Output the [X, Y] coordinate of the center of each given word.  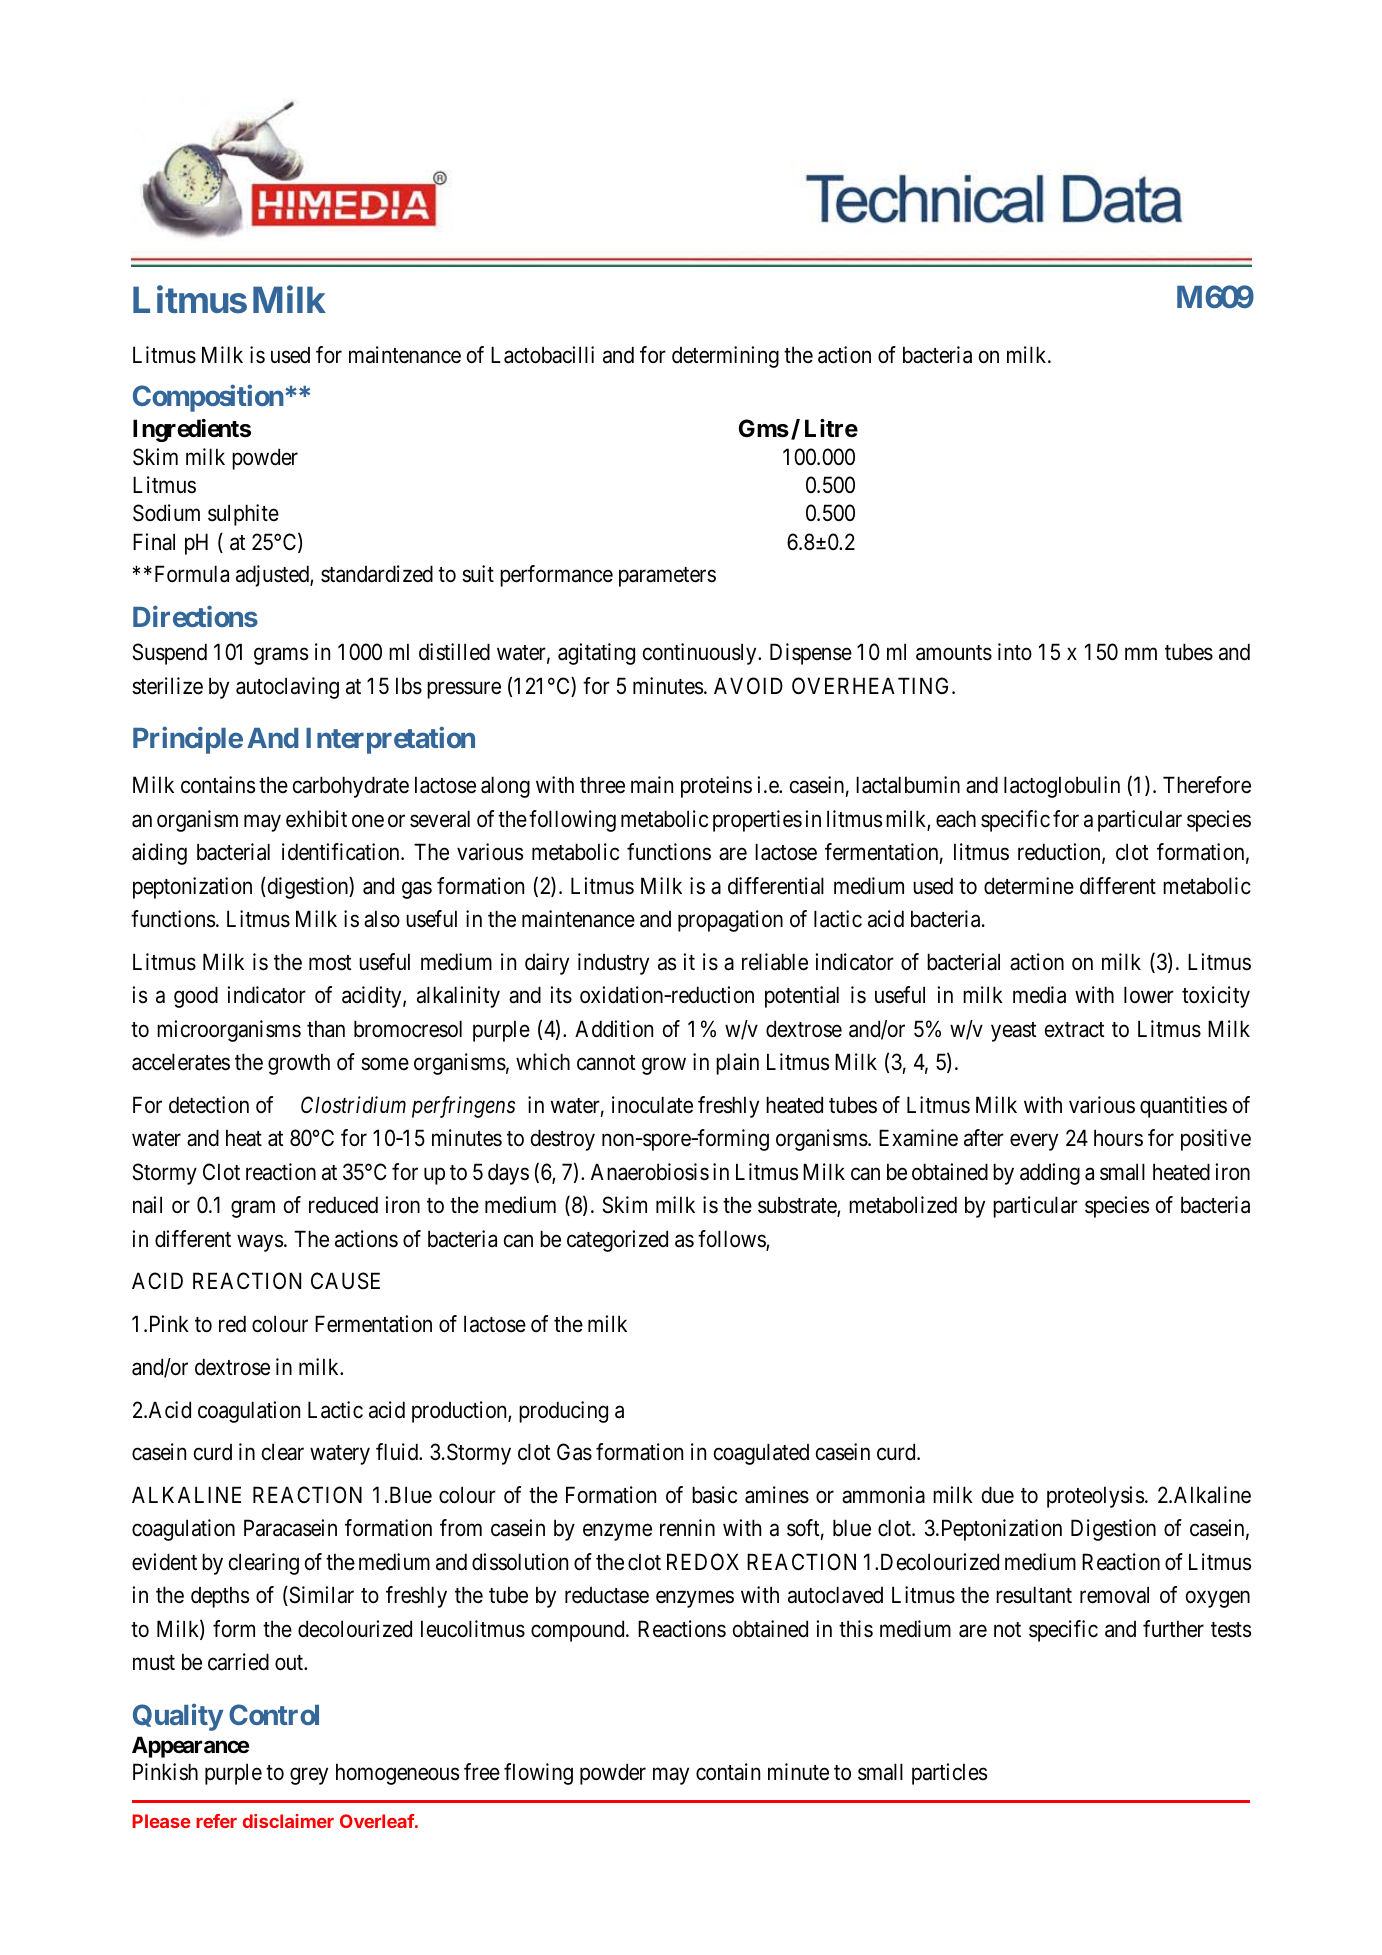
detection [209, 1105]
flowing [538, 1774]
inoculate [652, 1105]
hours [1118, 1138]
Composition [208, 398]
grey [309, 1776]
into [1015, 652]
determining [725, 357]
